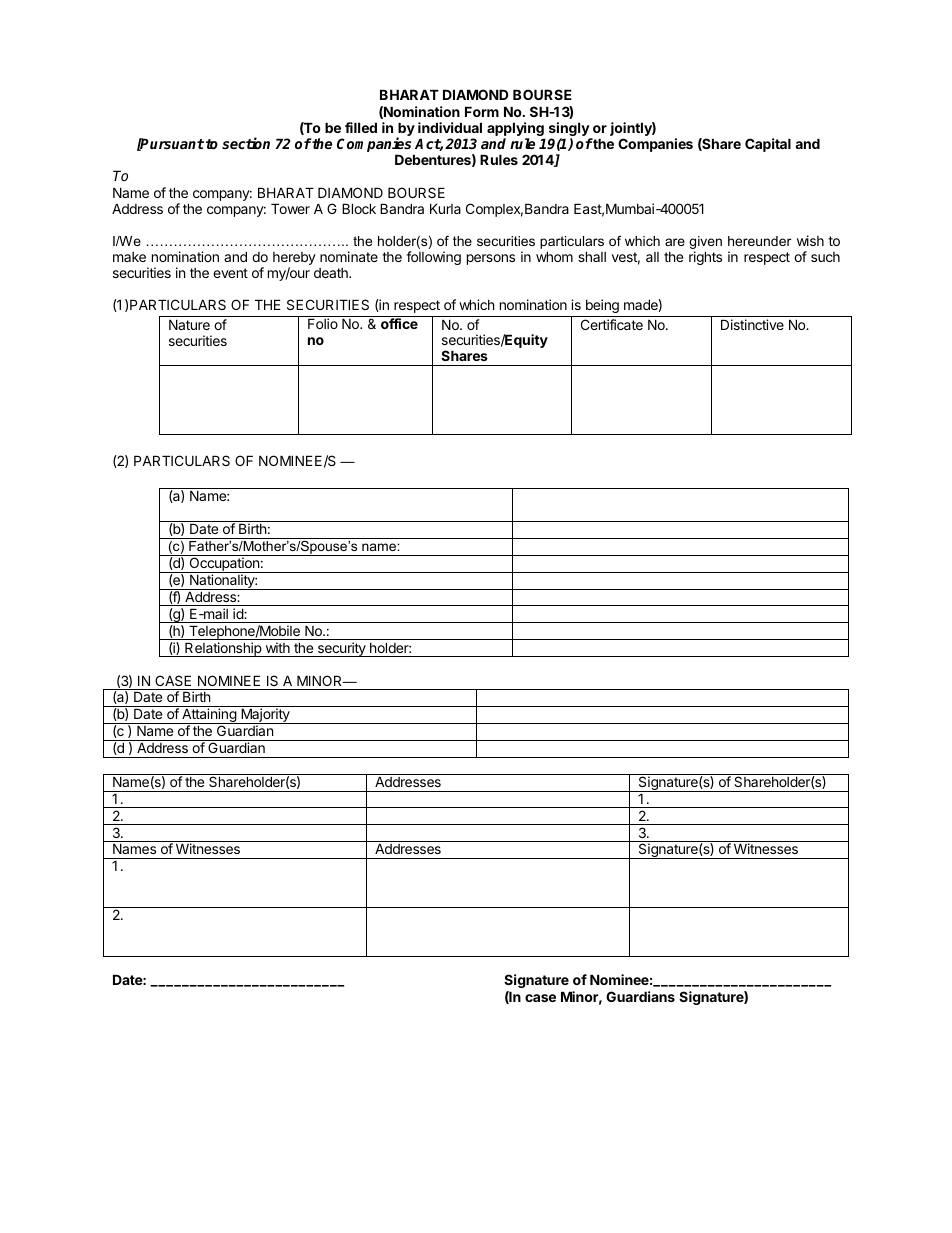  I want to click on rights, so click(705, 258).
